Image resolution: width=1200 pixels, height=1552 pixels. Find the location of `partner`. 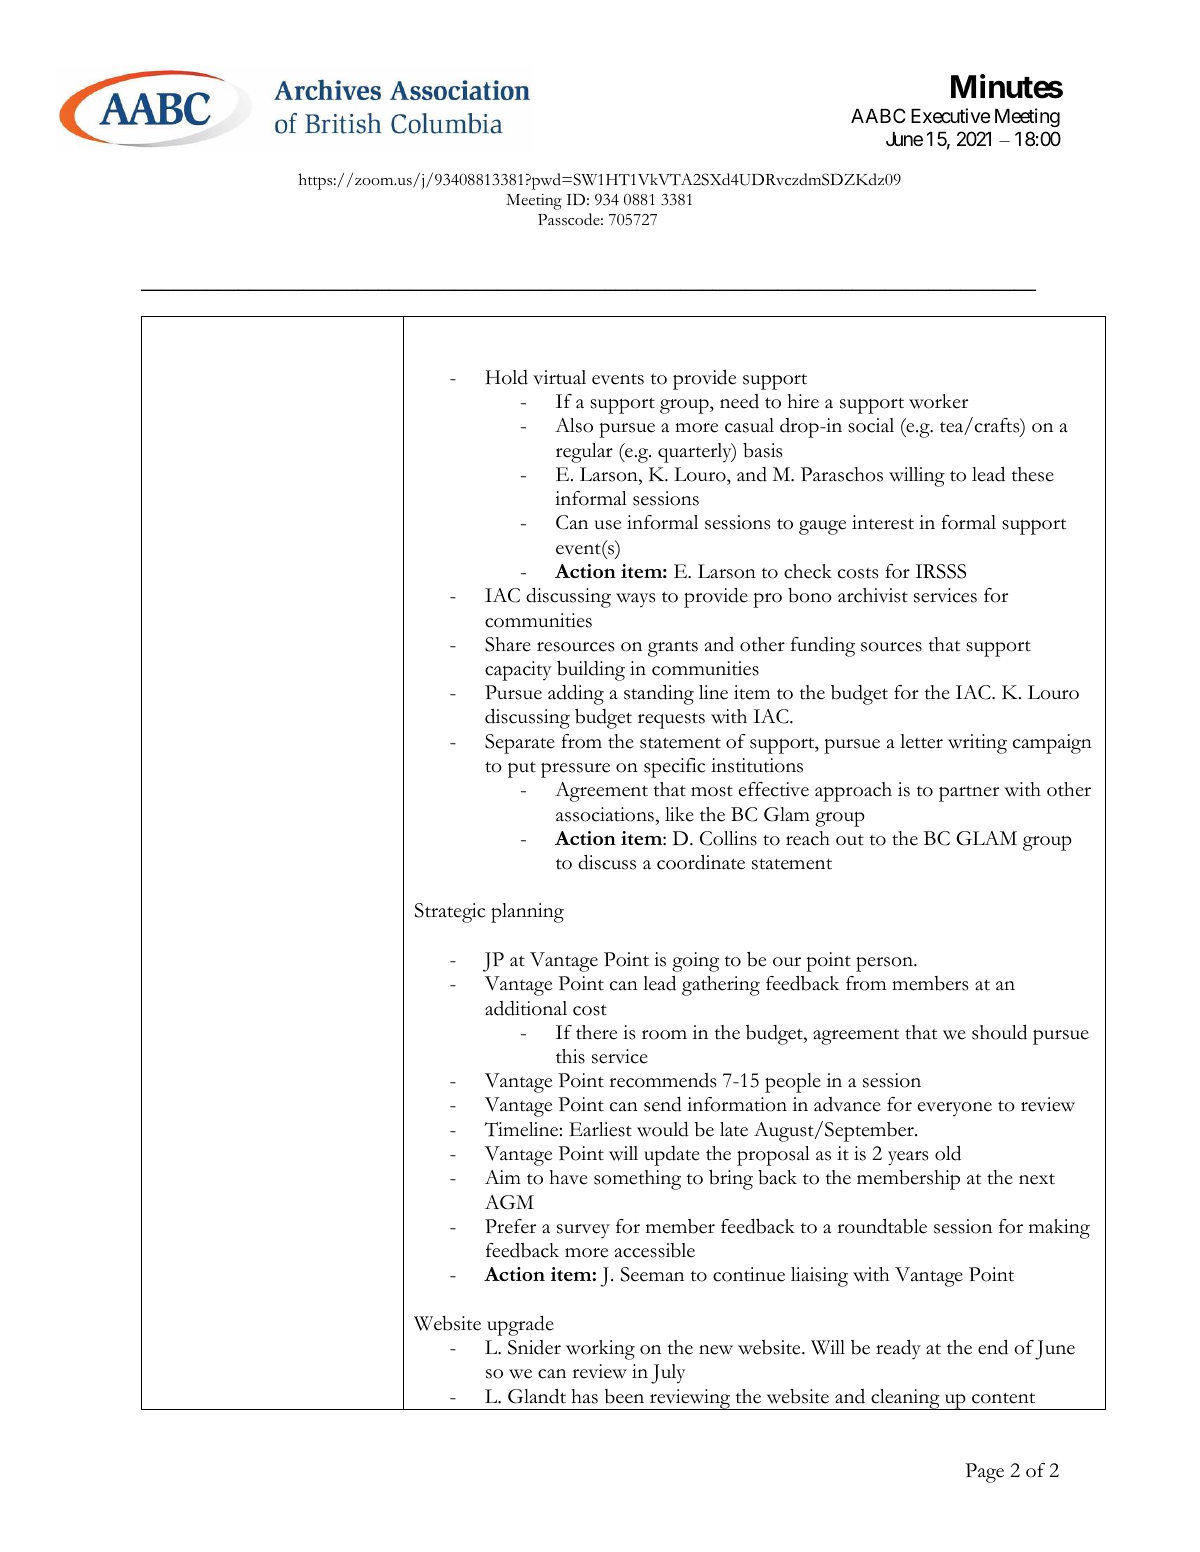

partner is located at coordinates (969, 794).
